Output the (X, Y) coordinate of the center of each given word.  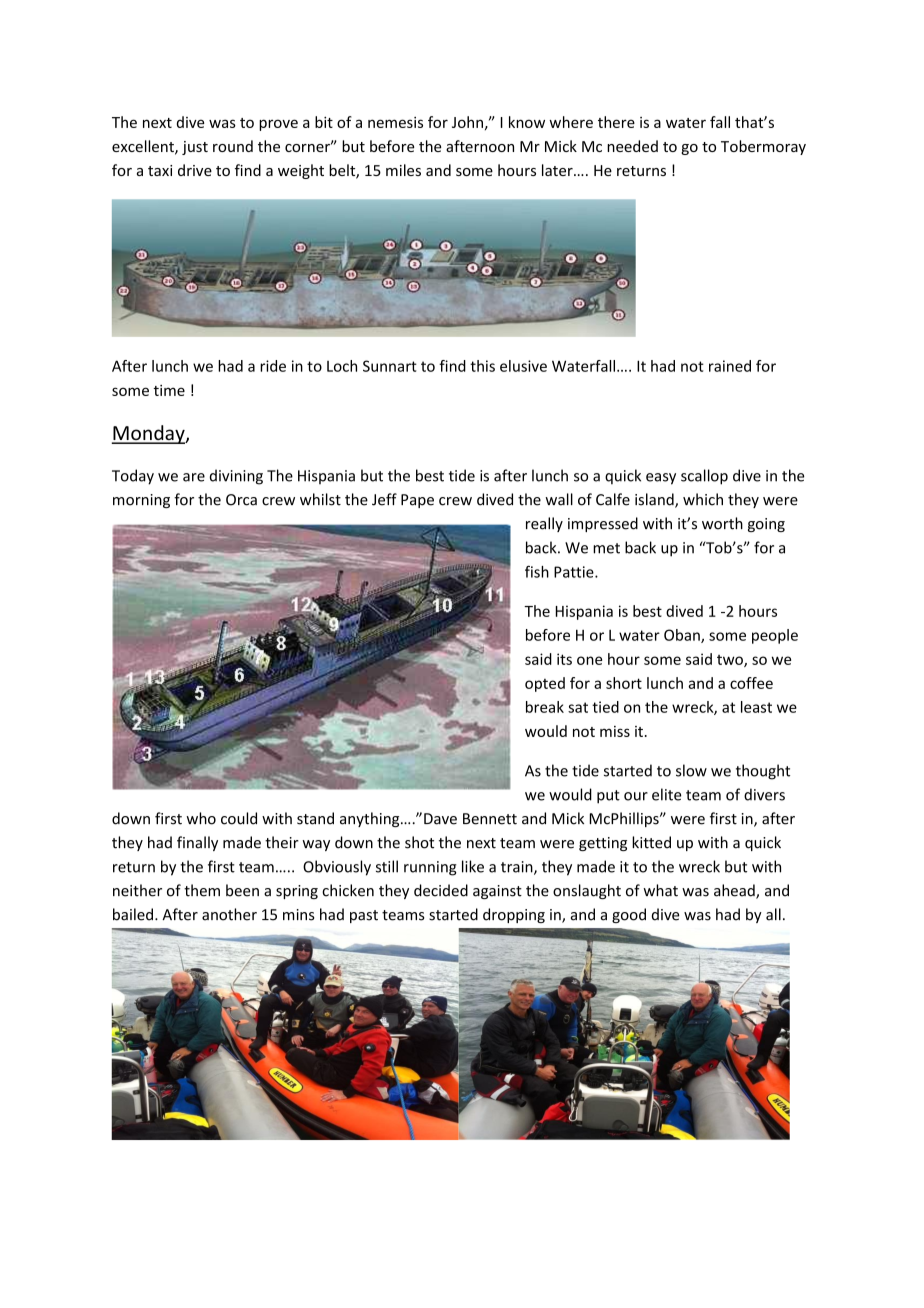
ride (273, 366)
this (482, 366)
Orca (241, 500)
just (195, 148)
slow (691, 770)
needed (632, 146)
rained (730, 366)
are (194, 477)
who (201, 818)
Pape (417, 501)
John (467, 122)
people (775, 636)
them (202, 890)
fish (537, 571)
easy (661, 479)
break (545, 707)
